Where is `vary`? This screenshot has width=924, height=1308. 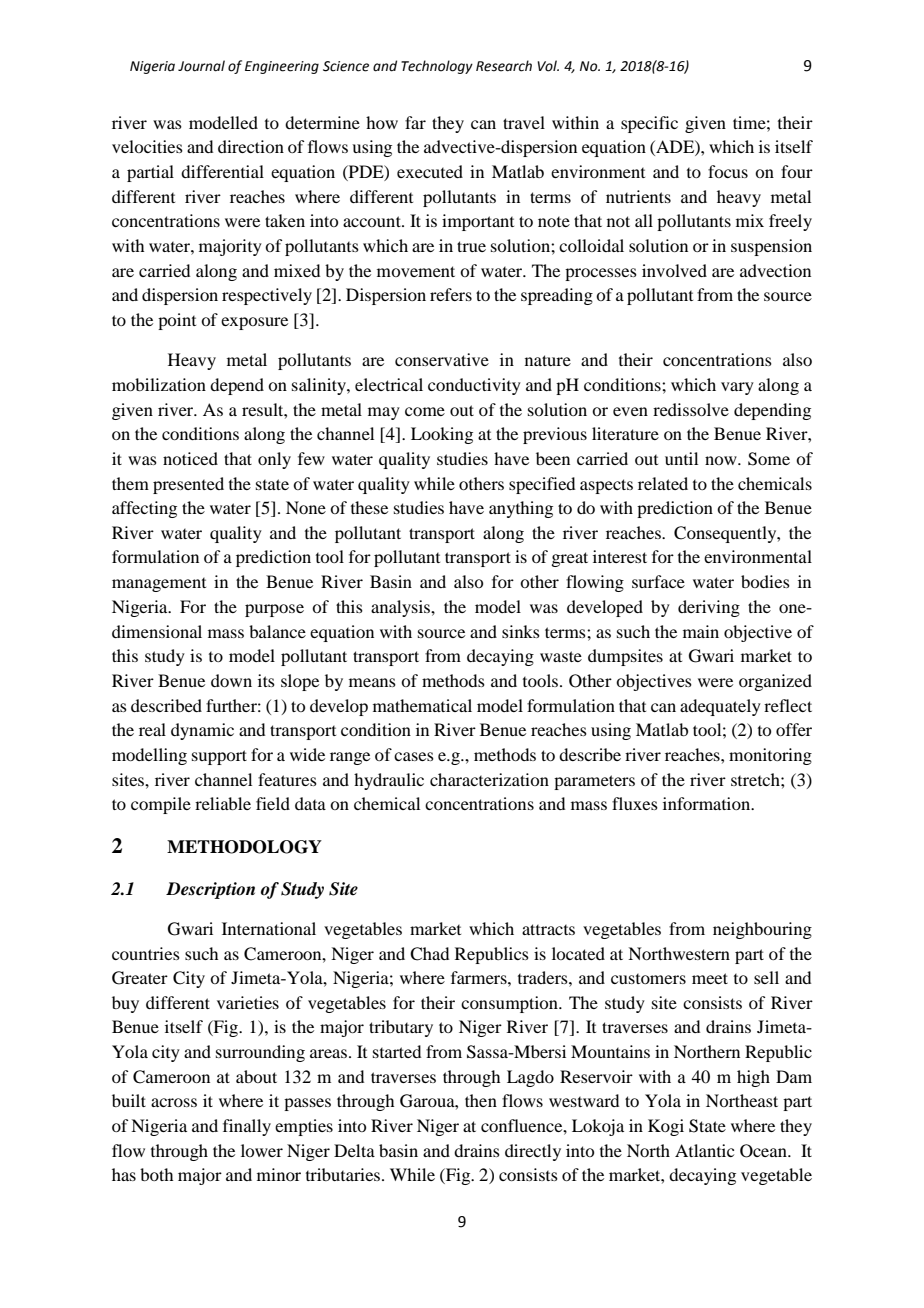
vary is located at coordinates (737, 388).
